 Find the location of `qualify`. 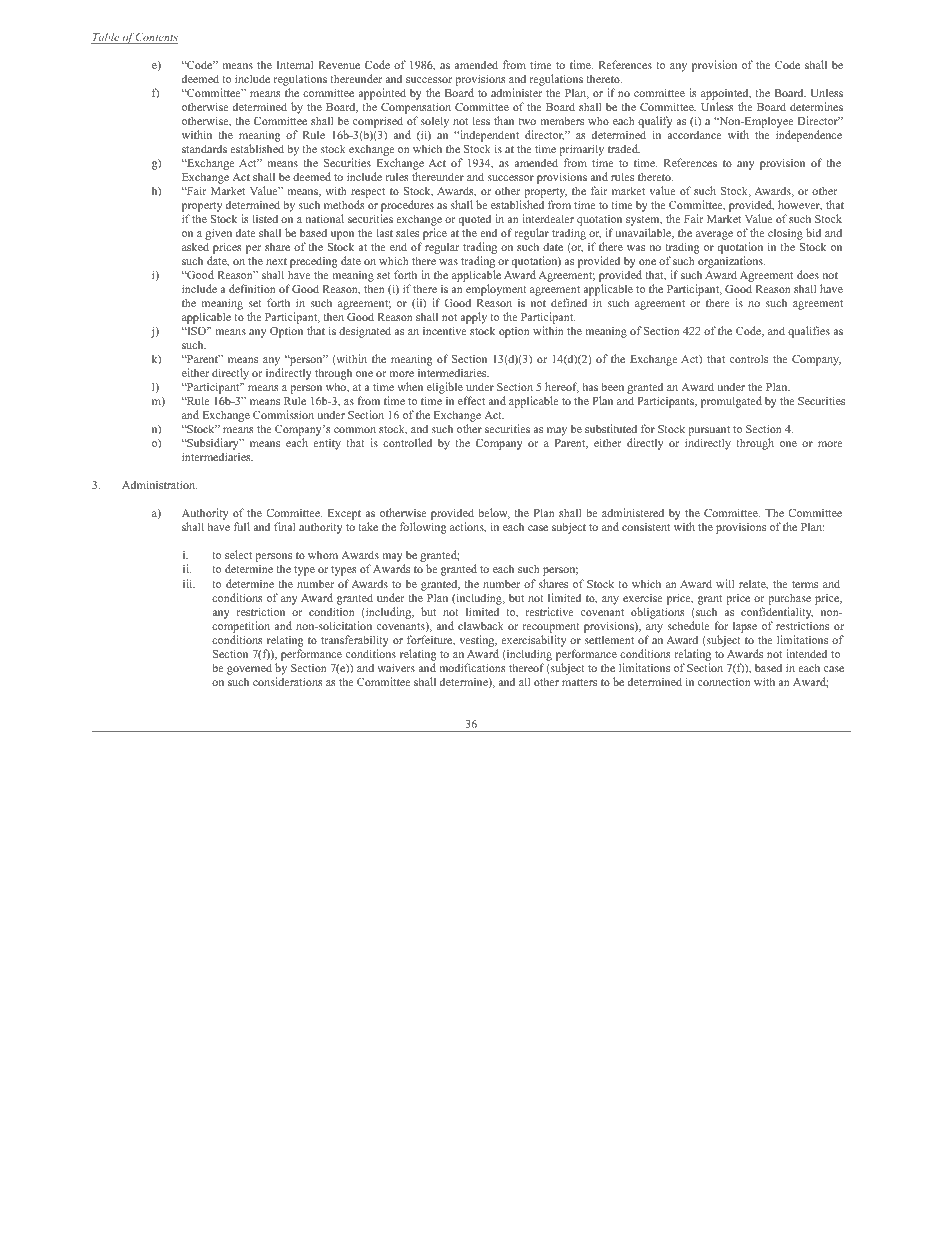

qualify is located at coordinates (655, 123).
